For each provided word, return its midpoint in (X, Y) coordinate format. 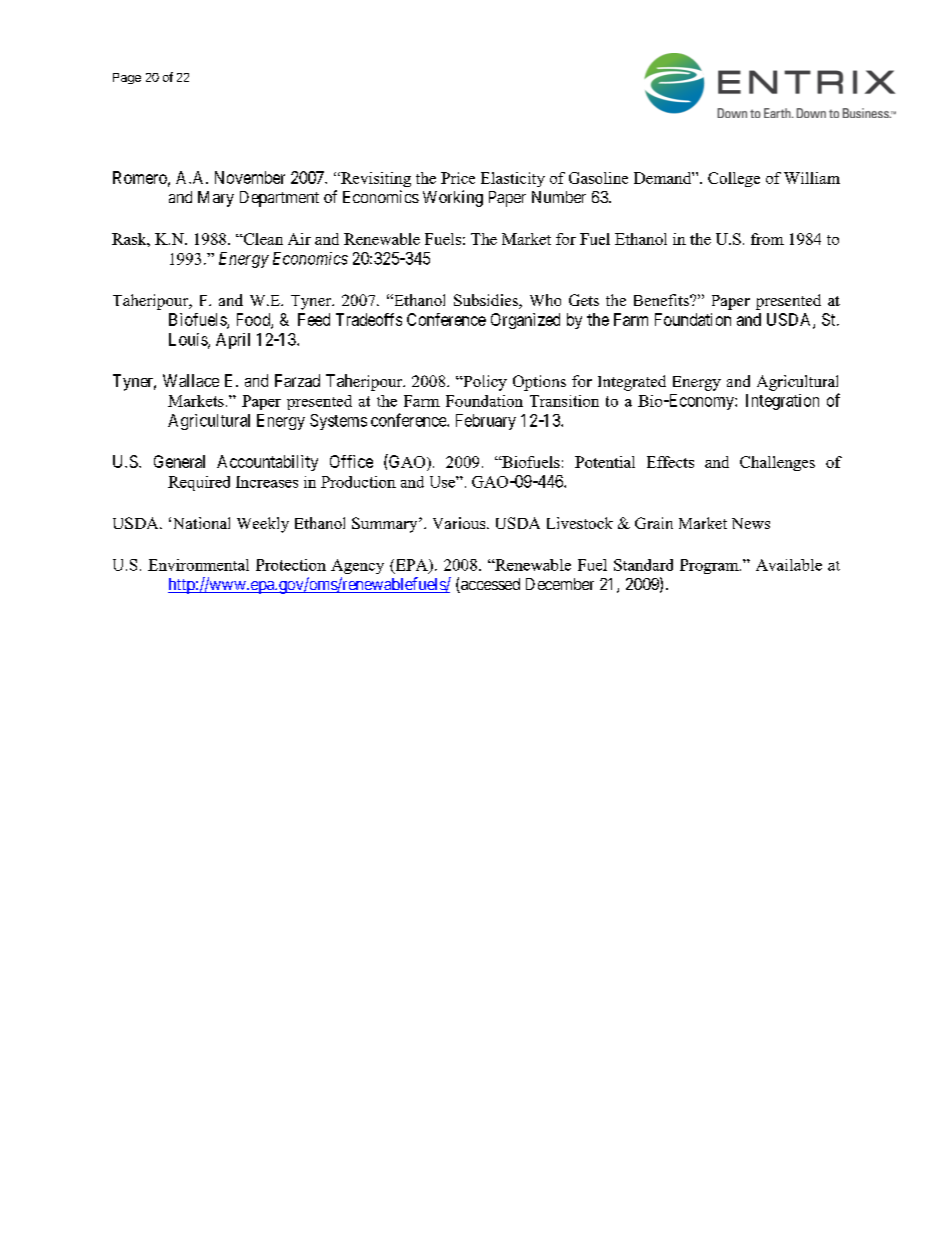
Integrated (632, 383)
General (179, 461)
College (734, 179)
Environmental (198, 565)
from (767, 239)
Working (453, 198)
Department (279, 199)
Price (458, 178)
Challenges (777, 463)
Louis (189, 340)
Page (127, 78)
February (486, 422)
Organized (525, 321)
